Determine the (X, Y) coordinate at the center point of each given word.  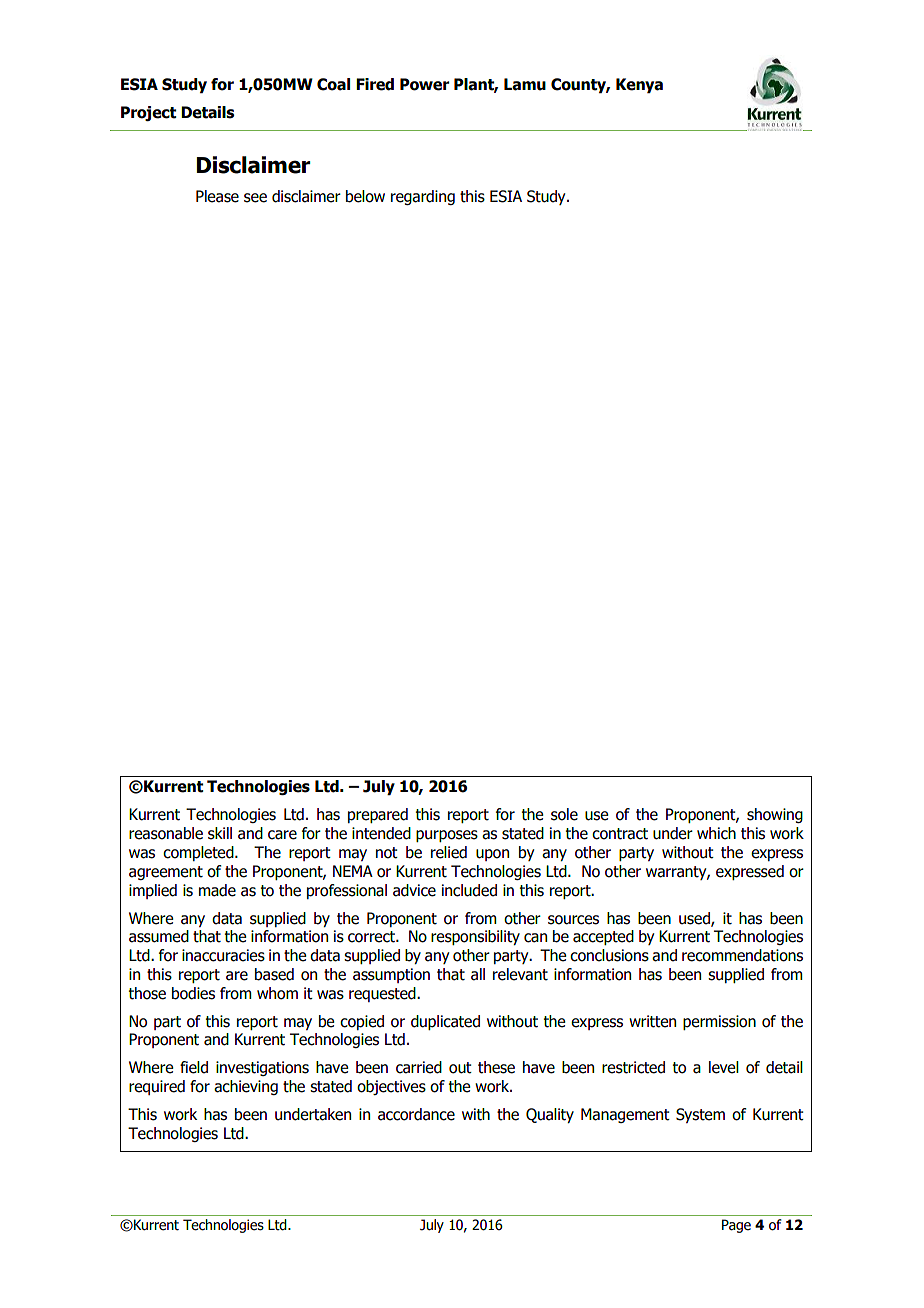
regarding (423, 197)
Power (425, 84)
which (716, 833)
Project (148, 113)
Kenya (639, 85)
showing (775, 815)
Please (217, 196)
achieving (246, 1087)
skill (220, 833)
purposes (447, 836)
